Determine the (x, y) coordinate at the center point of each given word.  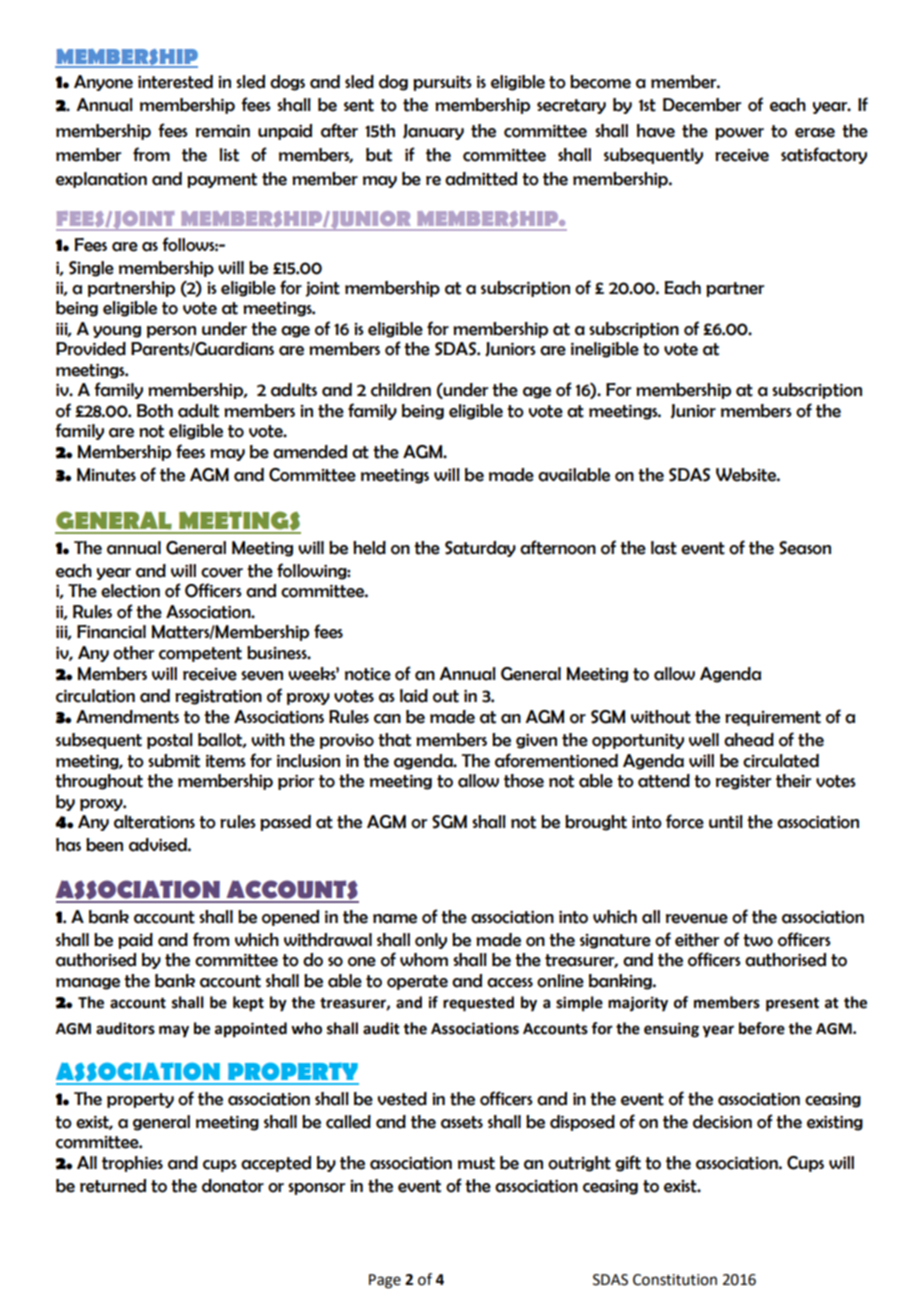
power (739, 134)
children (401, 390)
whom (424, 960)
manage (88, 984)
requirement (773, 718)
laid (414, 696)
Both (155, 411)
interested (175, 82)
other (133, 653)
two (758, 940)
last (664, 548)
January (433, 132)
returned (113, 1186)
